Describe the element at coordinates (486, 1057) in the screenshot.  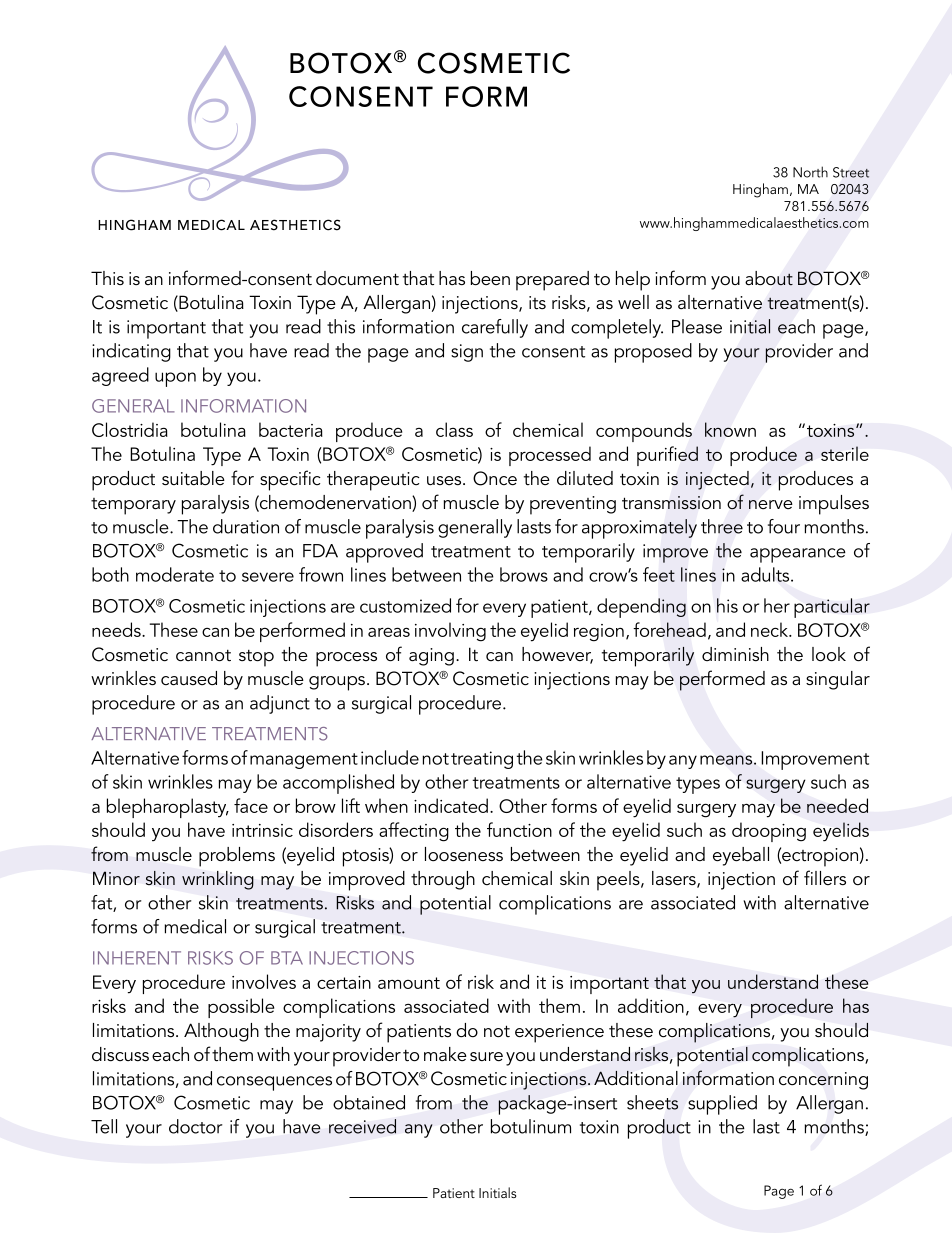
I see `sure` at that location.
